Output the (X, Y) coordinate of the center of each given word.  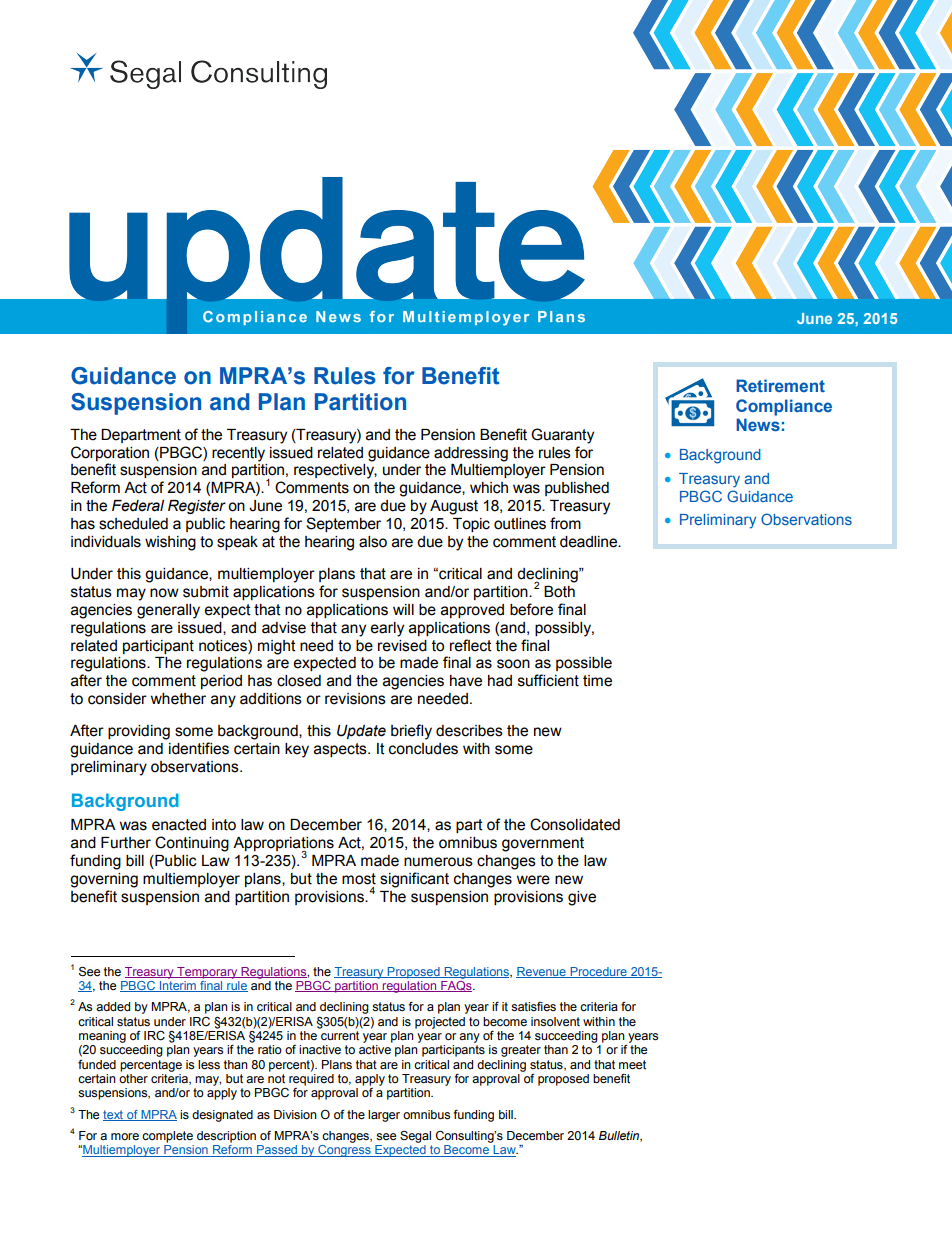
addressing (471, 454)
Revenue (542, 972)
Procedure (598, 972)
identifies (199, 748)
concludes (423, 749)
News (758, 424)
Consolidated (575, 824)
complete (167, 1137)
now (164, 593)
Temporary (207, 973)
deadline (589, 542)
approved (472, 611)
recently (238, 454)
